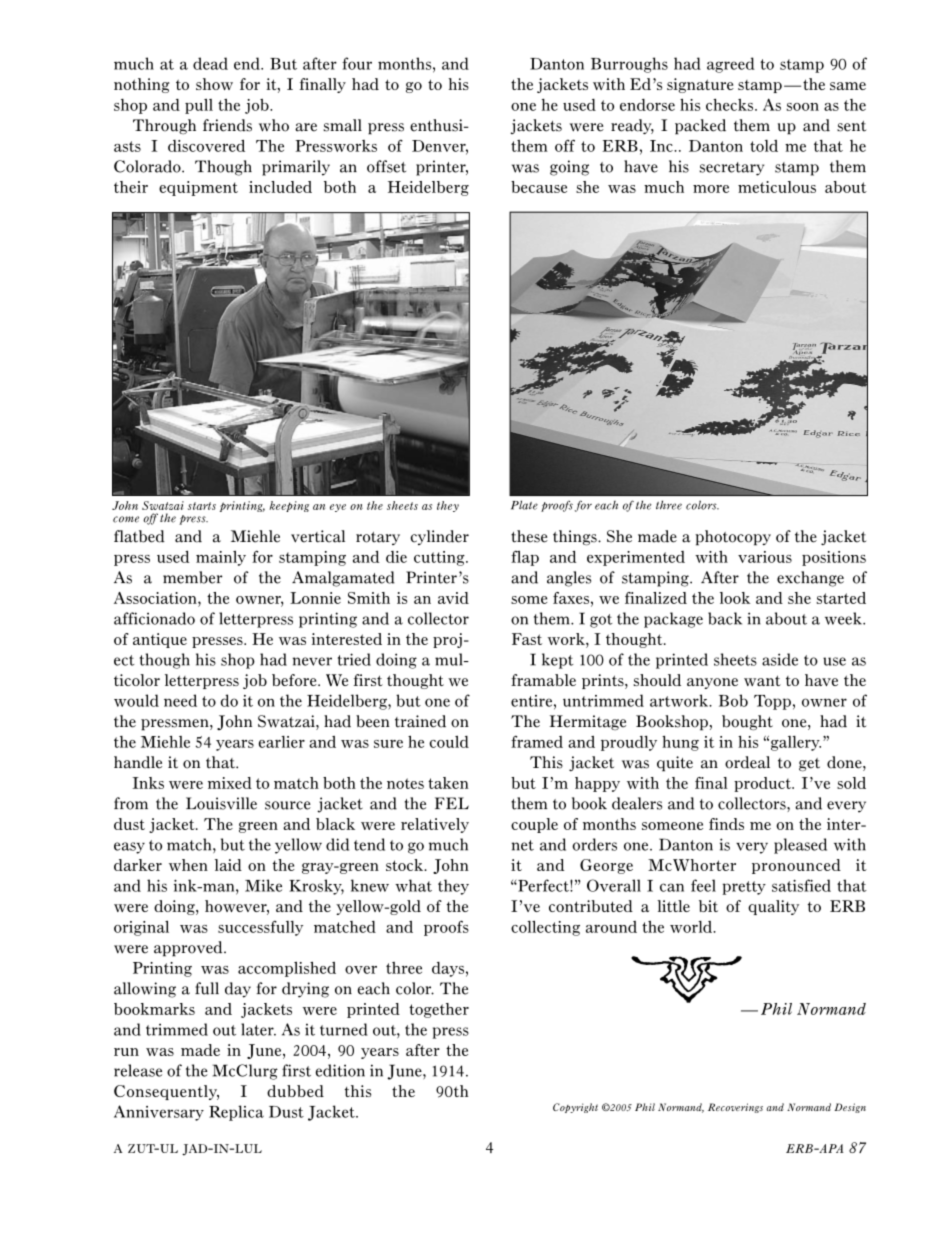 The width and height of the document is (952, 1233). What do you see at coordinates (524, 505) in the document?
I see `Plate` at bounding box center [524, 505].
